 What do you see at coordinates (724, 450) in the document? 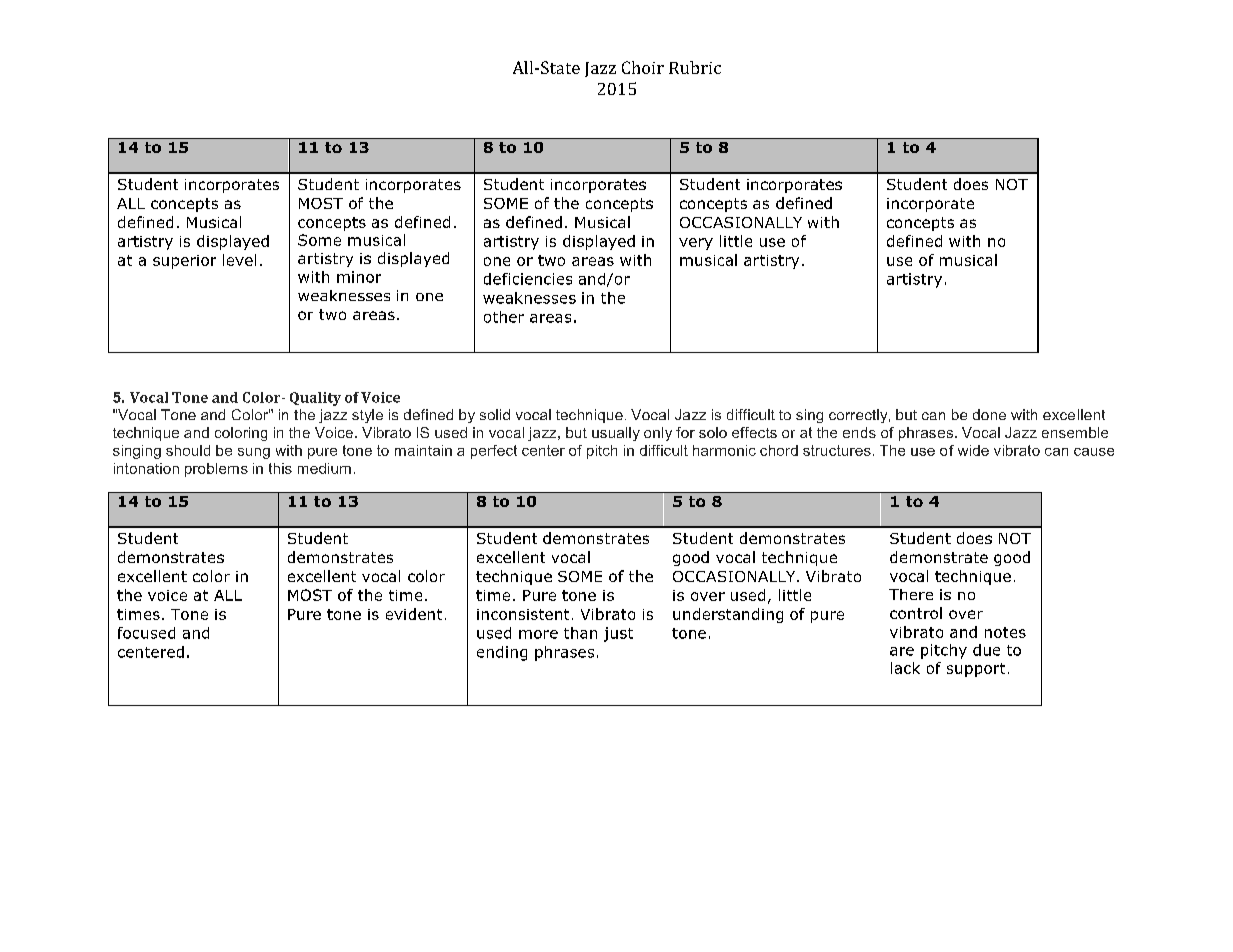
I see `harmonic` at bounding box center [724, 450].
